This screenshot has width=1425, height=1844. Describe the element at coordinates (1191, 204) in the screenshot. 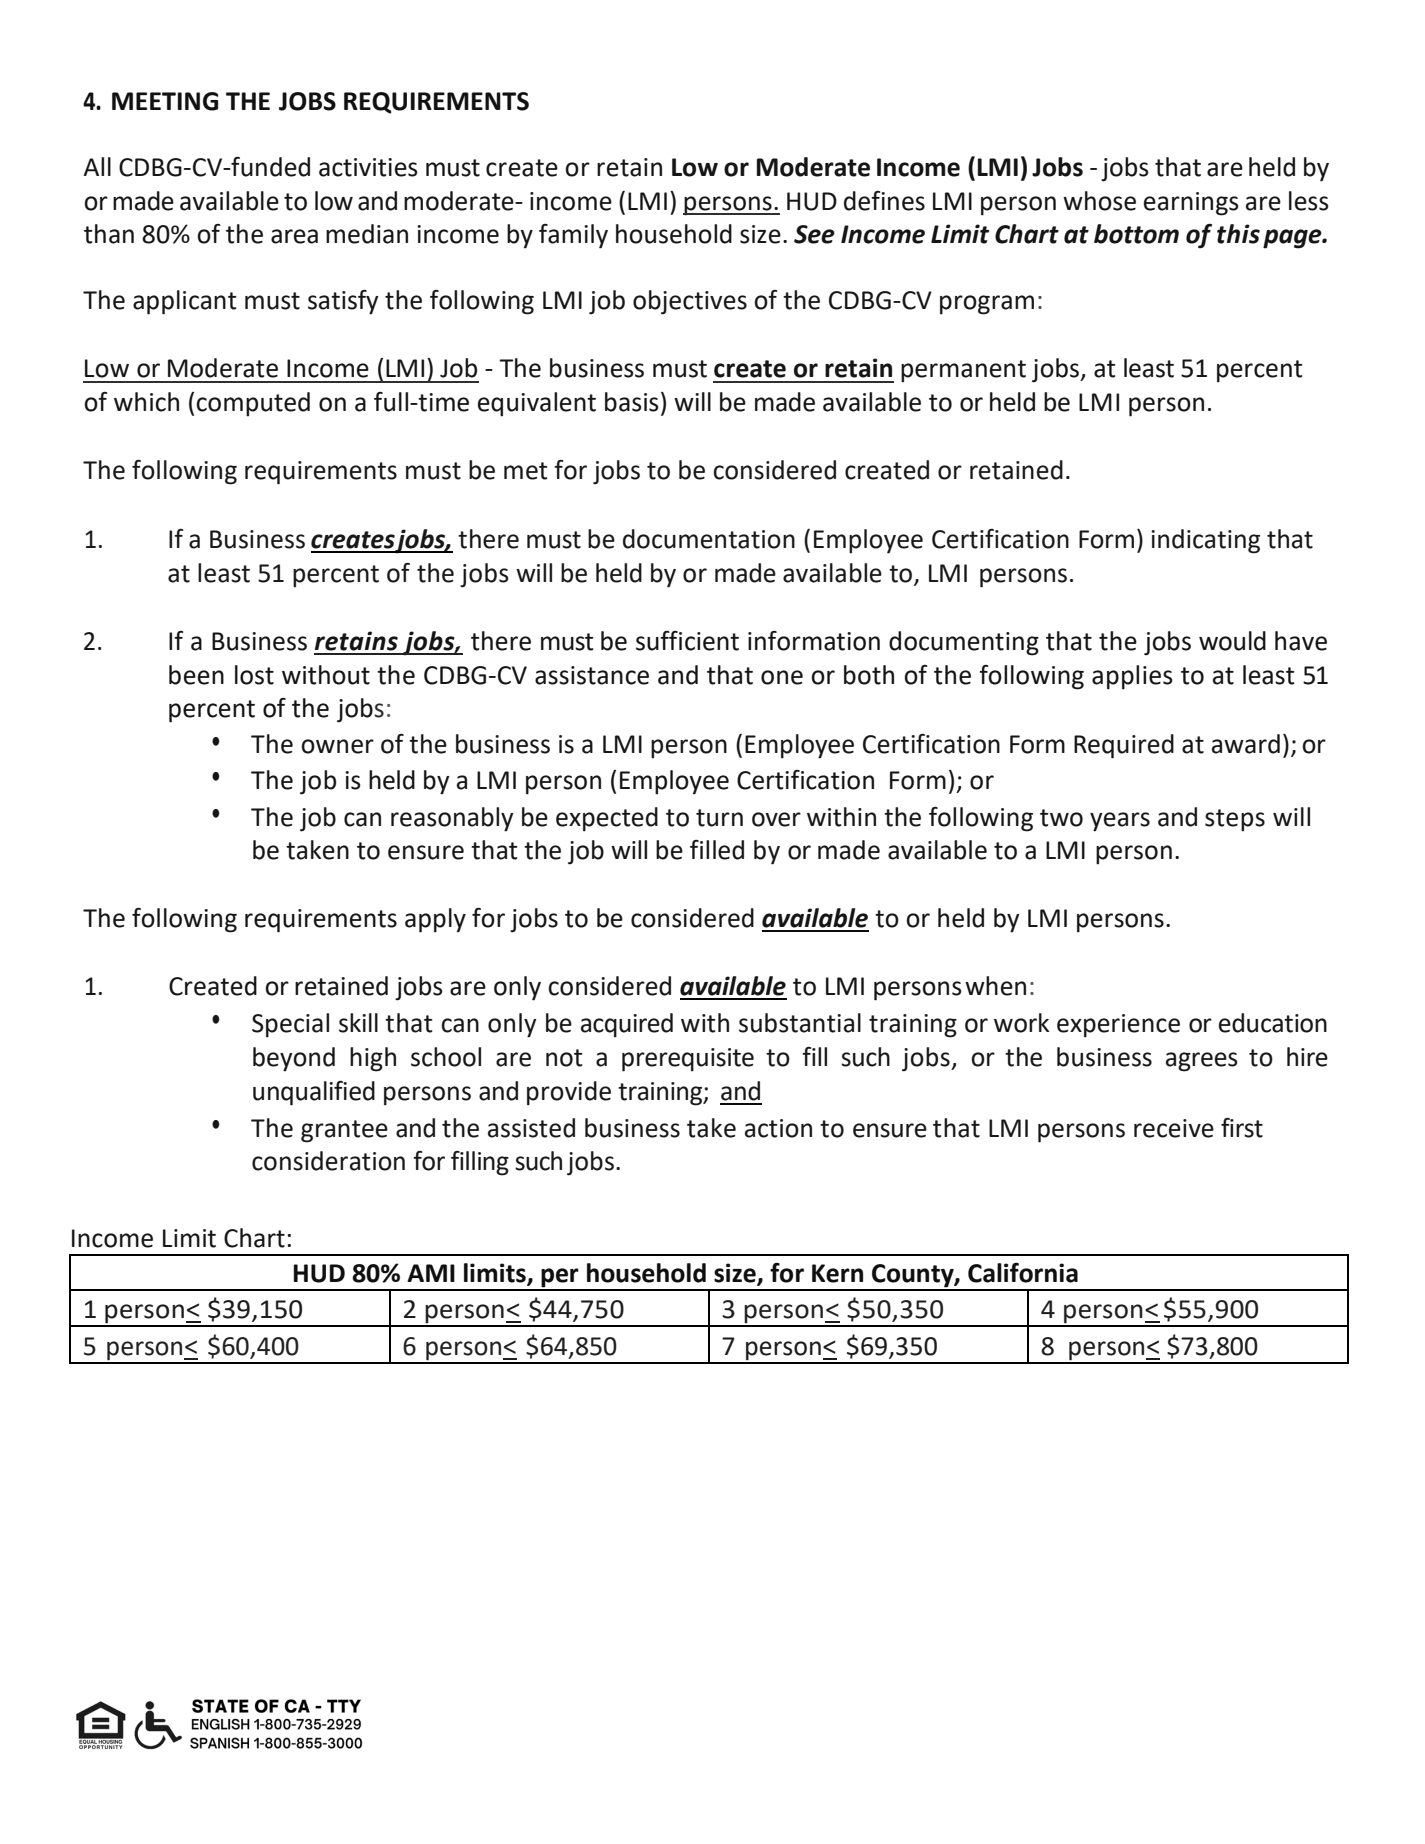

I see `earnings` at that location.
